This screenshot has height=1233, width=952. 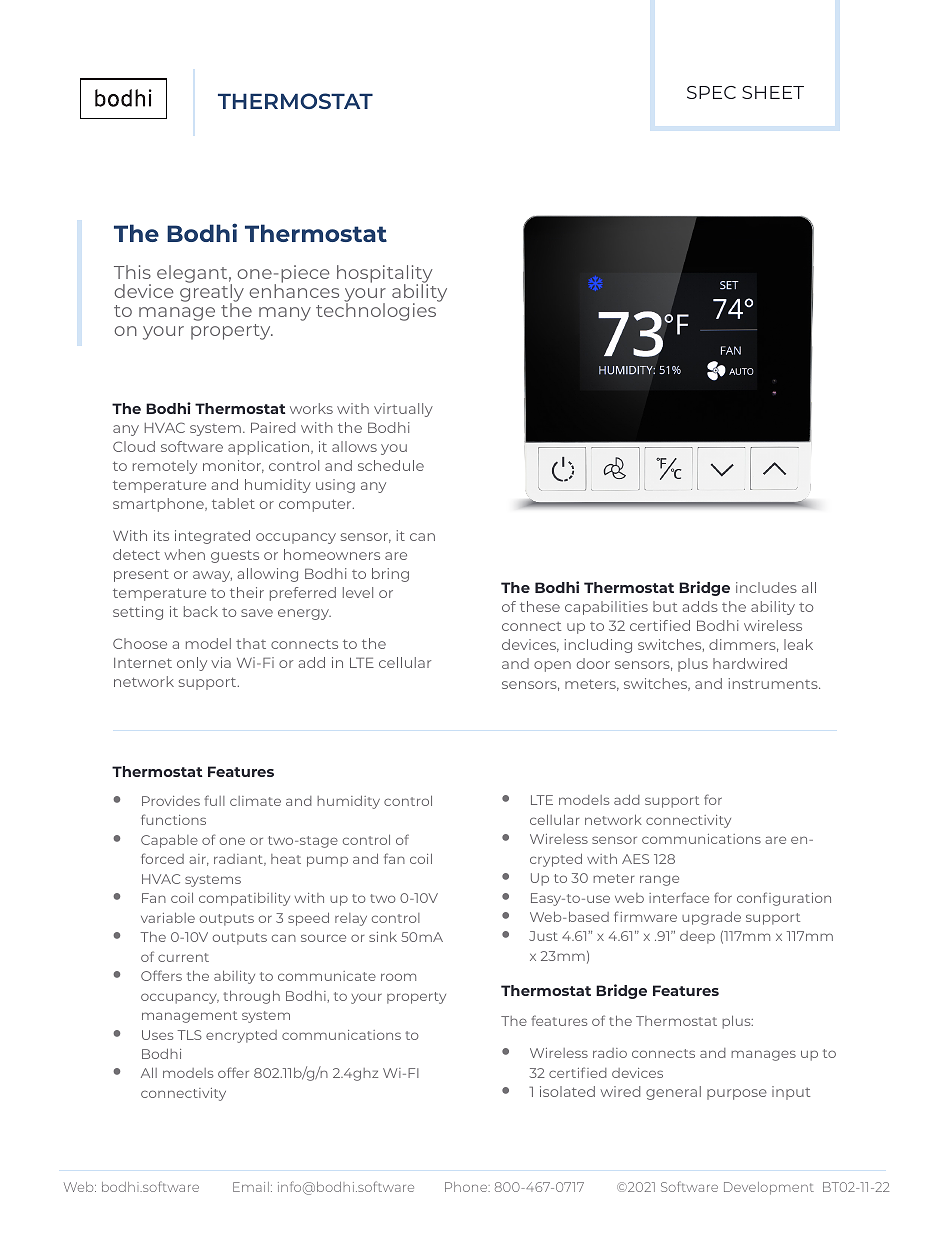 What do you see at coordinates (221, 662) in the screenshot?
I see `via` at bounding box center [221, 662].
